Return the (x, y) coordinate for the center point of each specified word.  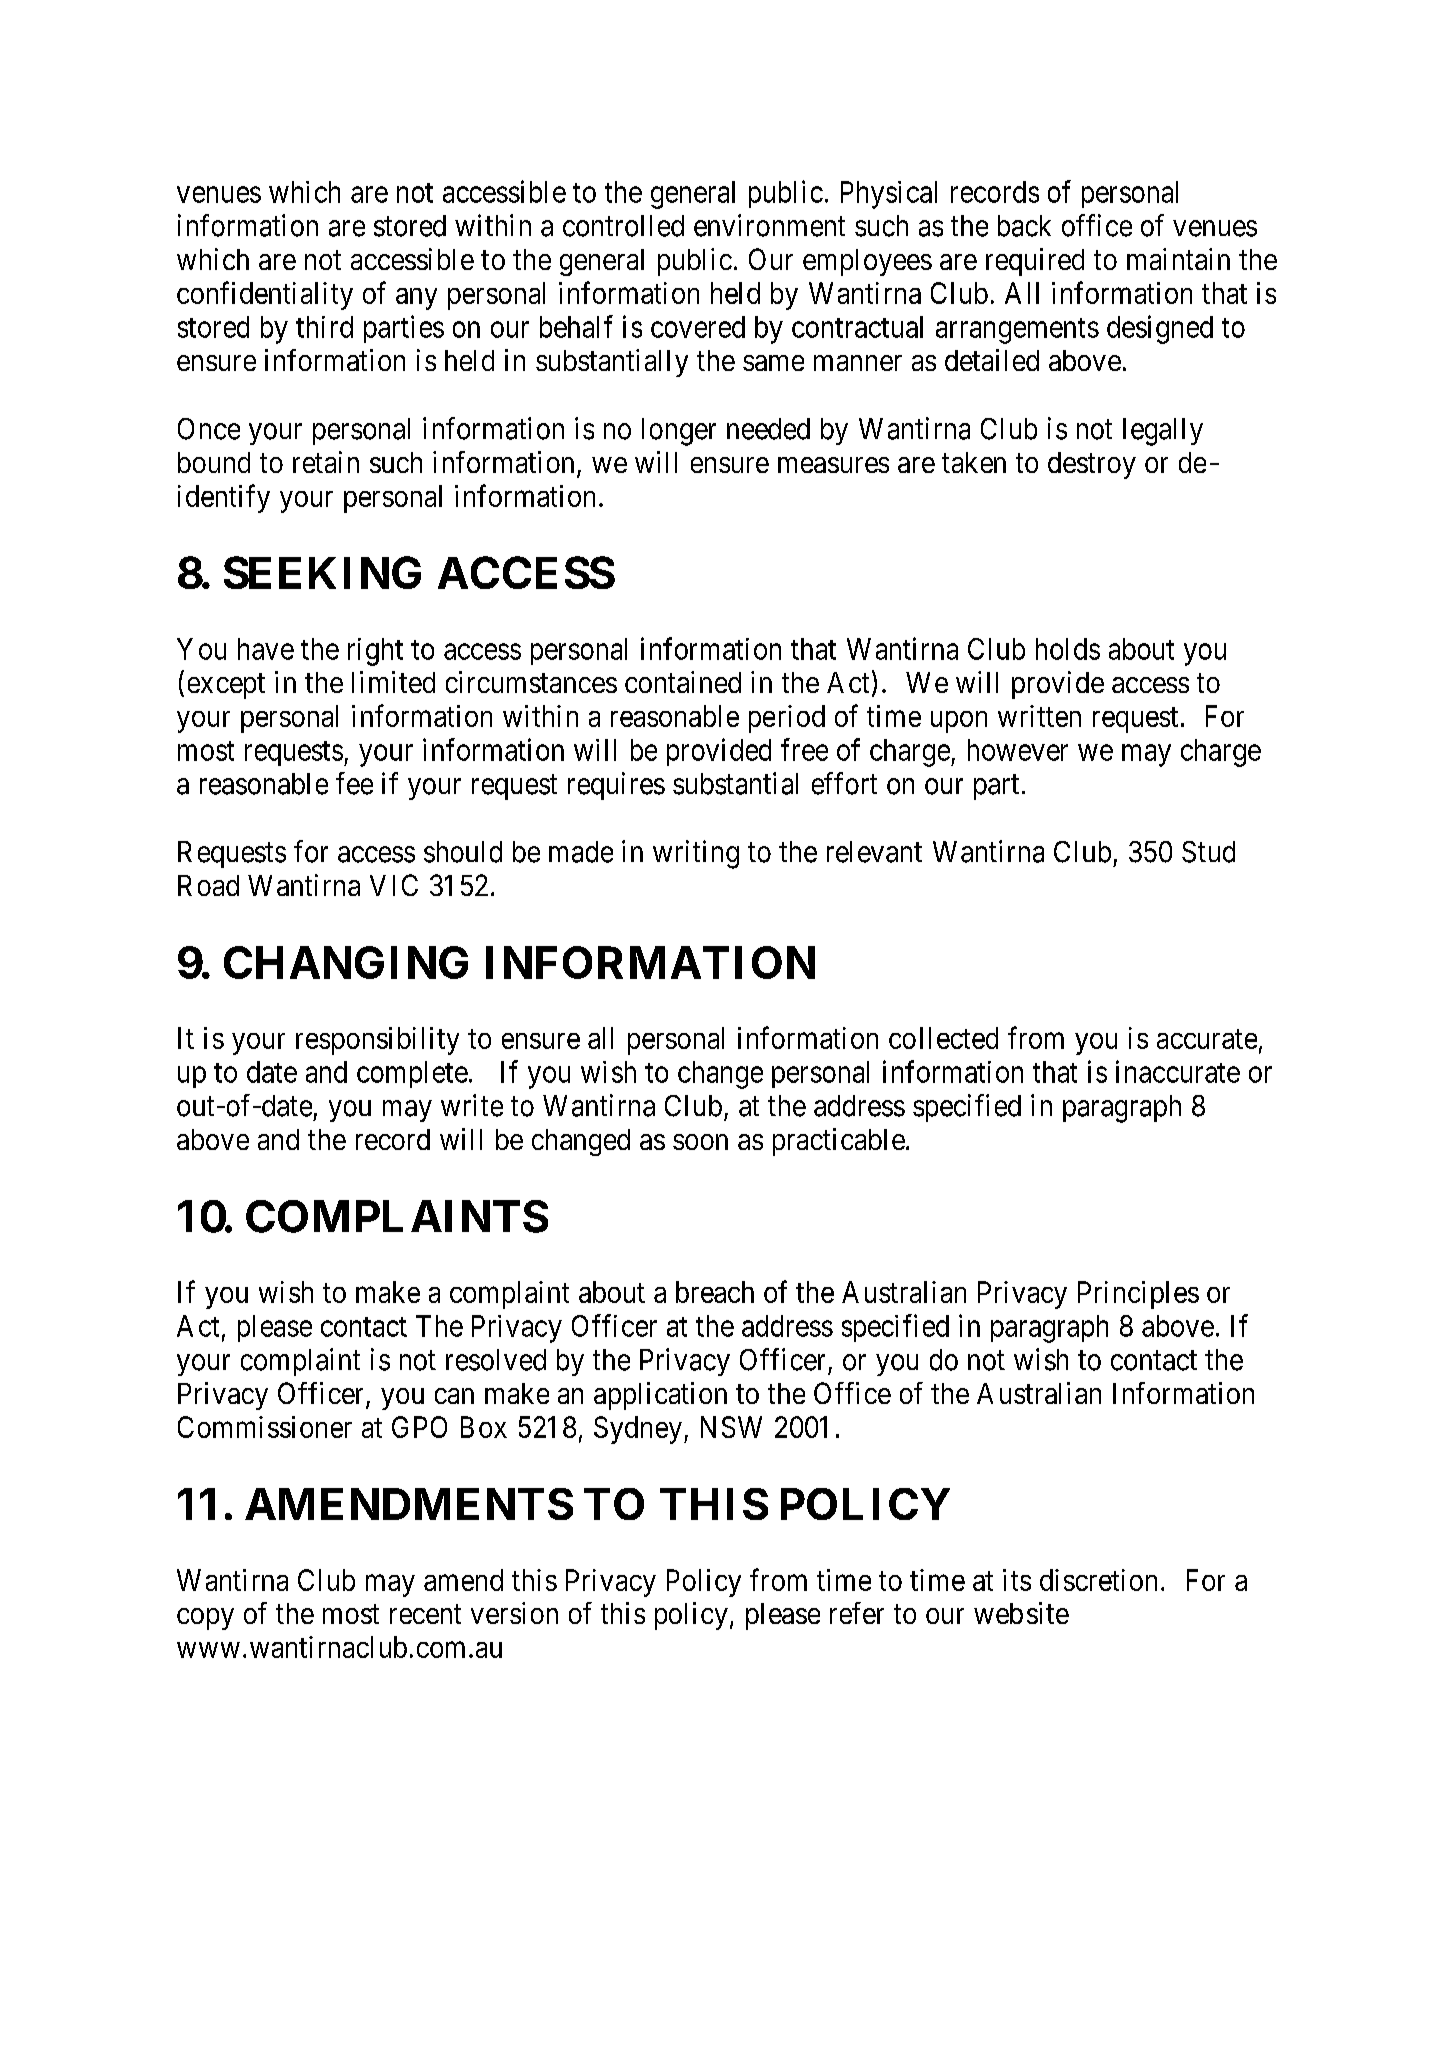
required (1035, 262)
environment (769, 225)
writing (696, 854)
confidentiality (265, 295)
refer (857, 1613)
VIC (394, 885)
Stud (1208, 852)
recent (425, 1614)
